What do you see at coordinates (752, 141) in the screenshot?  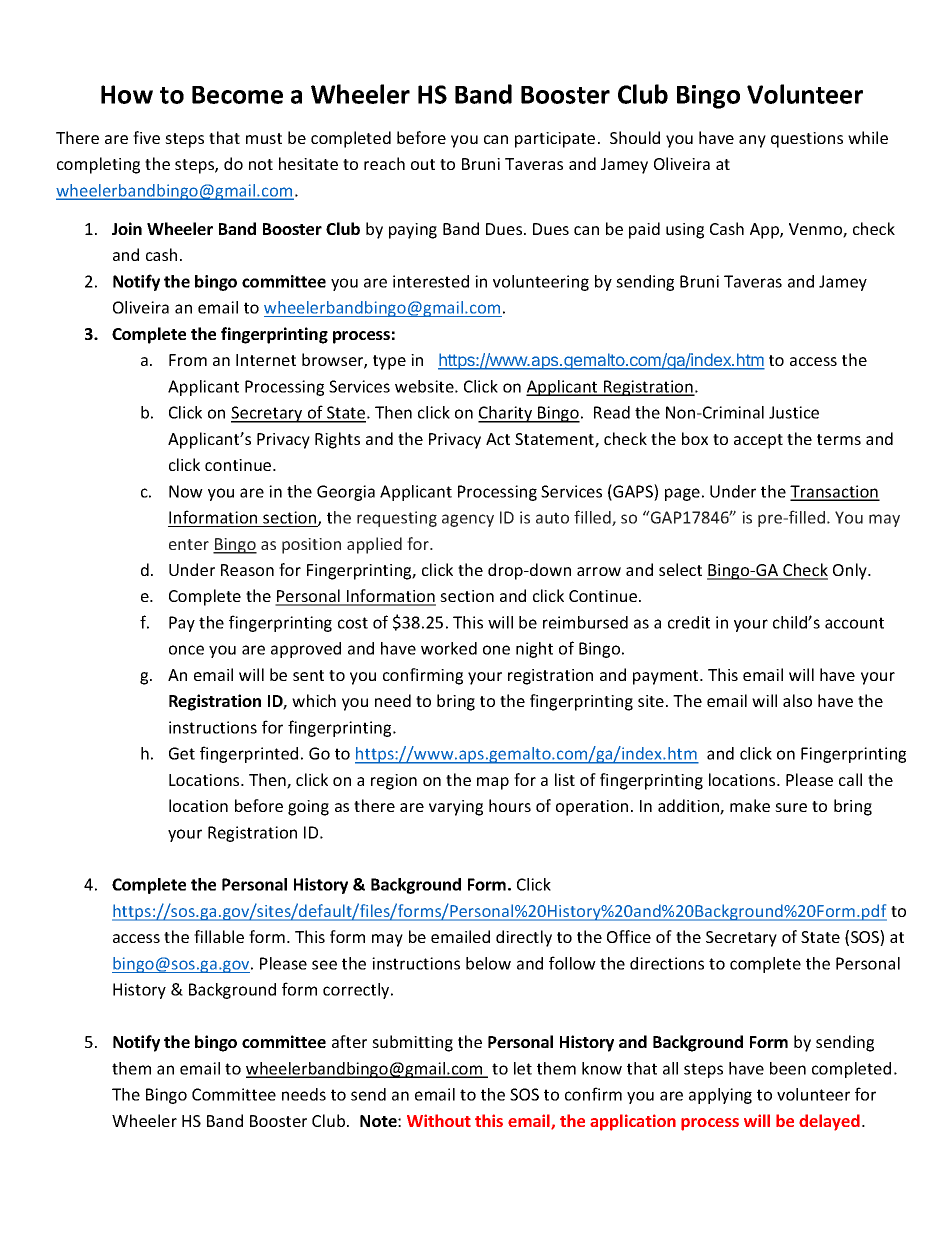 I see `any` at bounding box center [752, 141].
